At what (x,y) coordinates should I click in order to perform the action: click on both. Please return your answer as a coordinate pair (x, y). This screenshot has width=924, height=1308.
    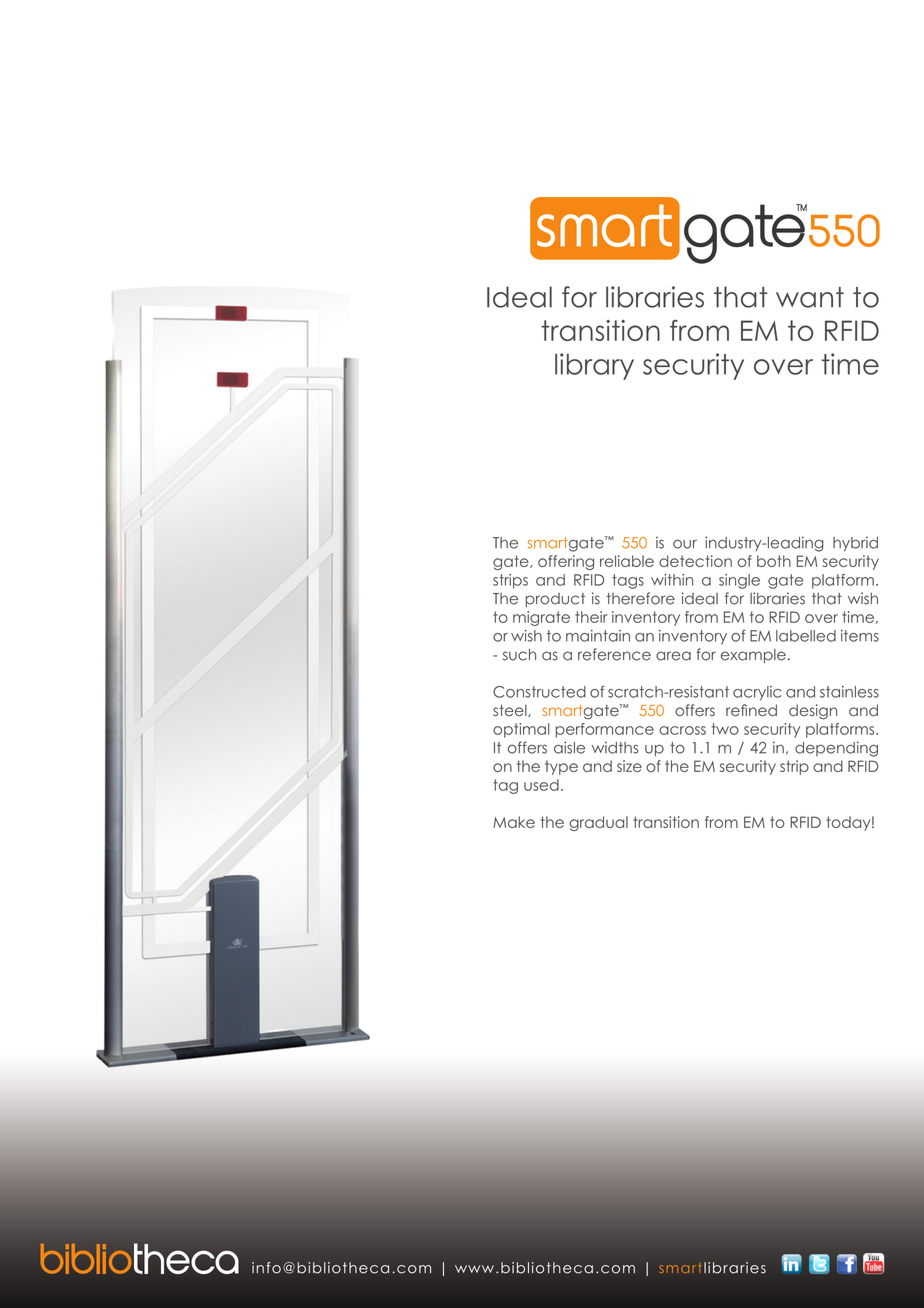
    Looking at the image, I should click on (774, 561).
